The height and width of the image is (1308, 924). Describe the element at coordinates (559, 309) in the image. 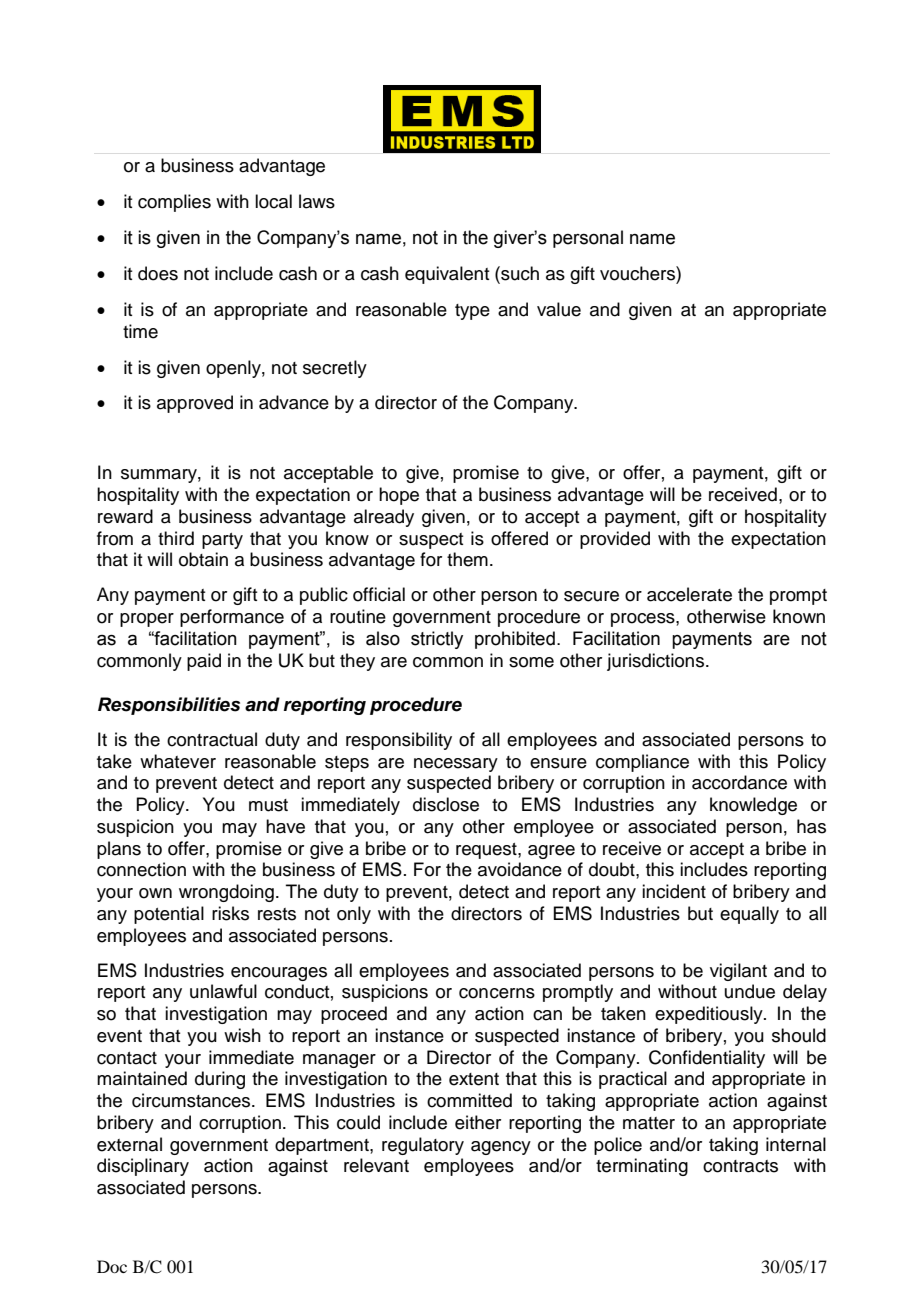

I see `value` at that location.
